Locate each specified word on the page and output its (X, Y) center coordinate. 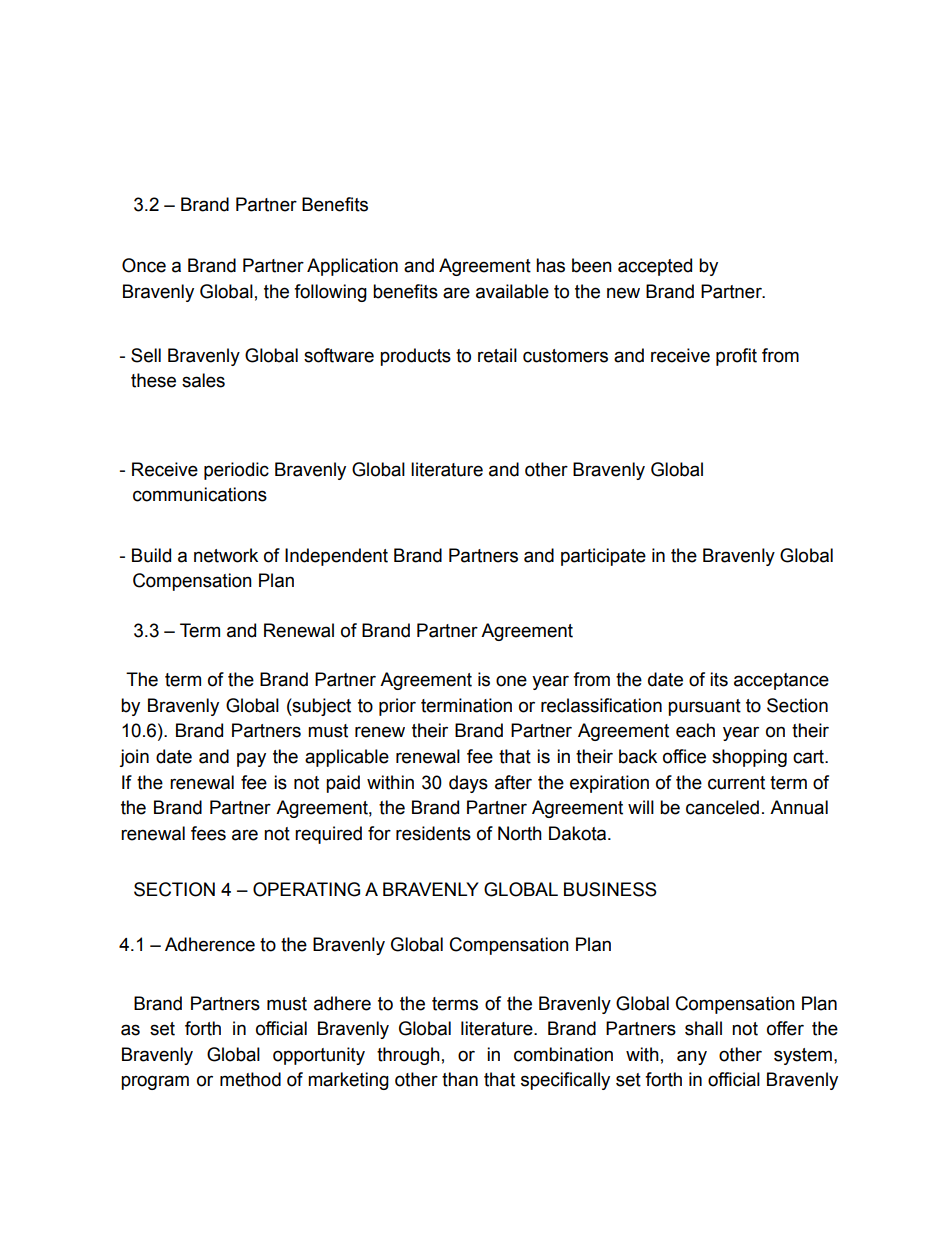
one (511, 681)
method (250, 1079)
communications (200, 494)
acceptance (781, 681)
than (460, 1079)
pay (251, 759)
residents (433, 833)
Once (144, 265)
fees (208, 833)
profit (736, 357)
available (512, 291)
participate (603, 557)
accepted (655, 267)
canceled (722, 807)
